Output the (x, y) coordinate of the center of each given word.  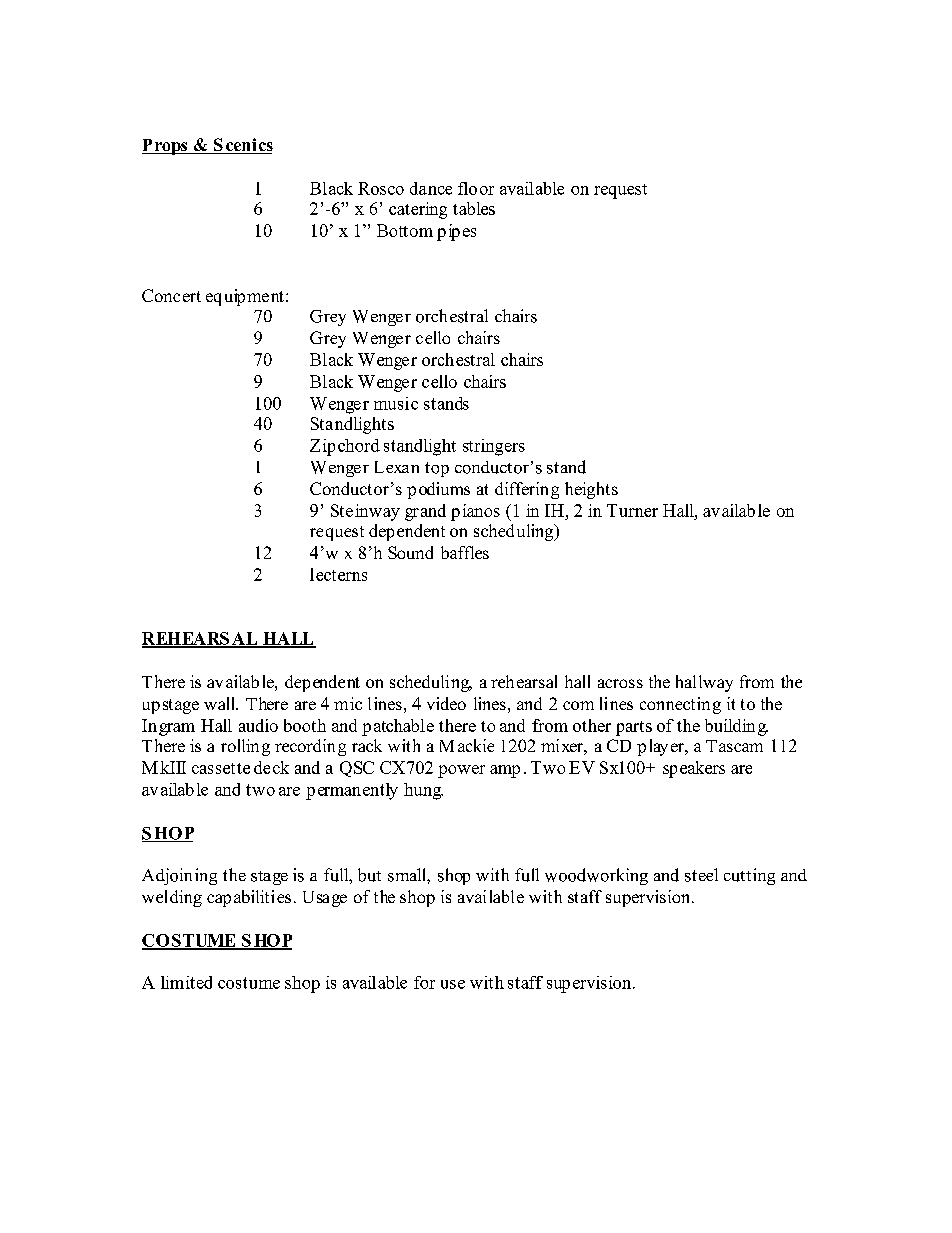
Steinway (365, 512)
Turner (632, 510)
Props (166, 147)
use (453, 984)
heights (591, 490)
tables (474, 208)
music (396, 403)
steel (701, 875)
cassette (221, 768)
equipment (245, 297)
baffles (465, 552)
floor (476, 188)
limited (186, 982)
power (461, 771)
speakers (694, 769)
